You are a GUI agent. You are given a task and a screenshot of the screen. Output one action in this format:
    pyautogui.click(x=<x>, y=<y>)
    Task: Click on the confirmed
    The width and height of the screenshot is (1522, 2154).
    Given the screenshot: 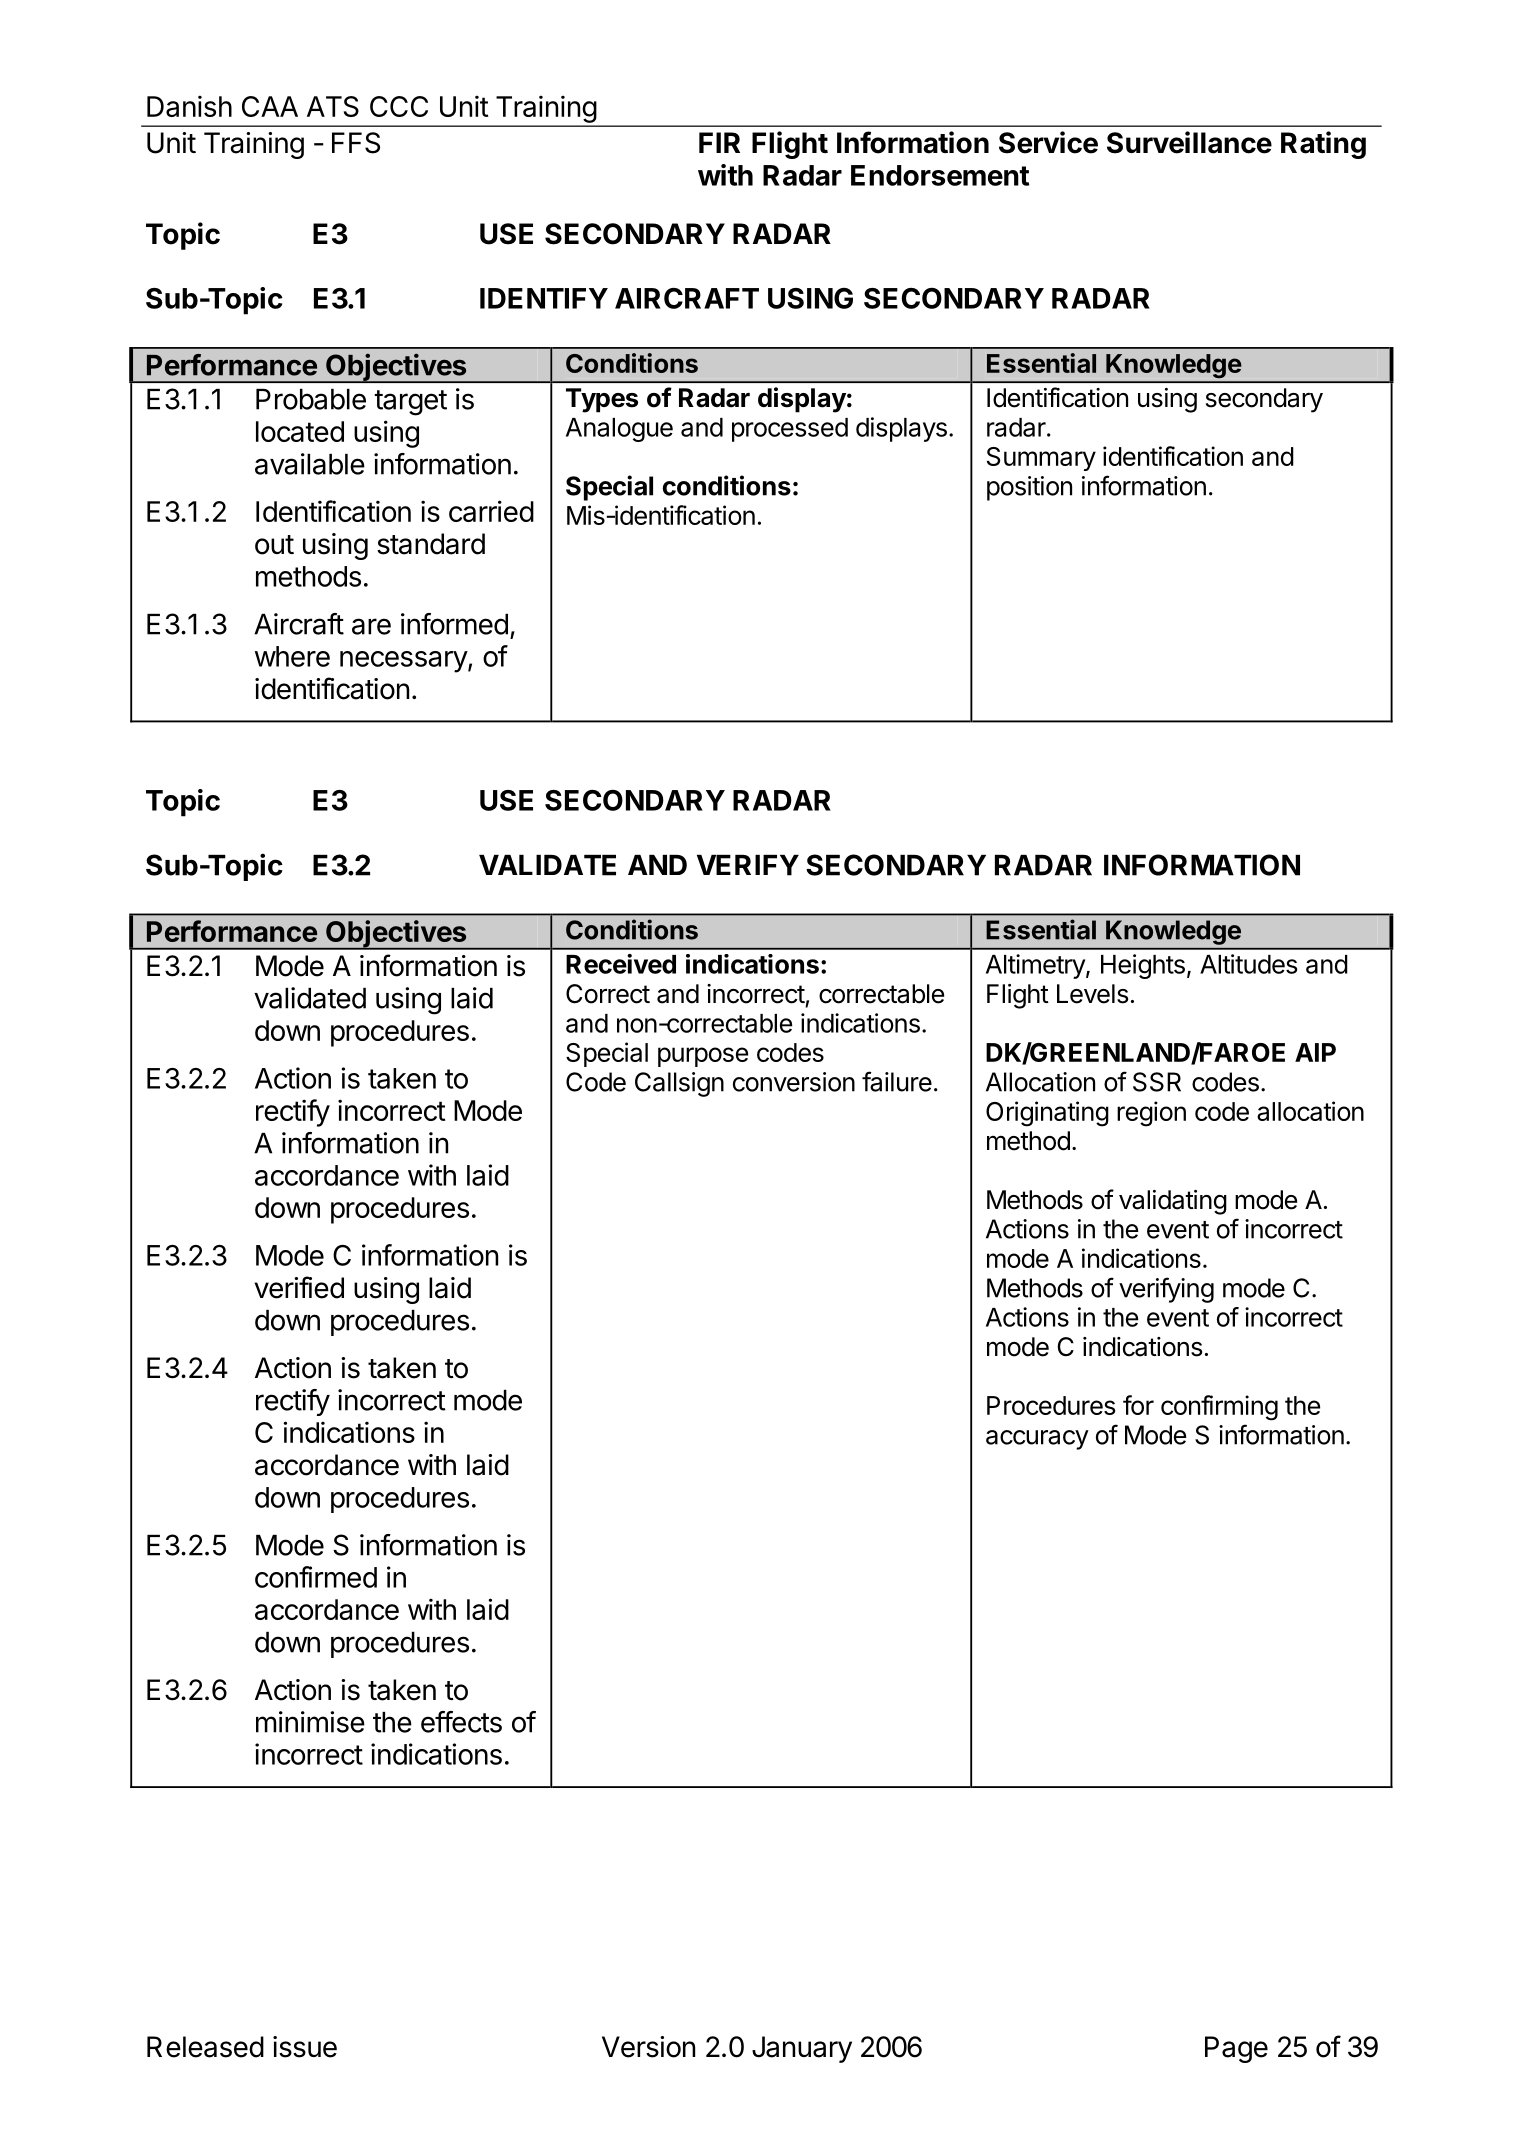 What is the action you would take?
    pyautogui.click(x=316, y=1577)
